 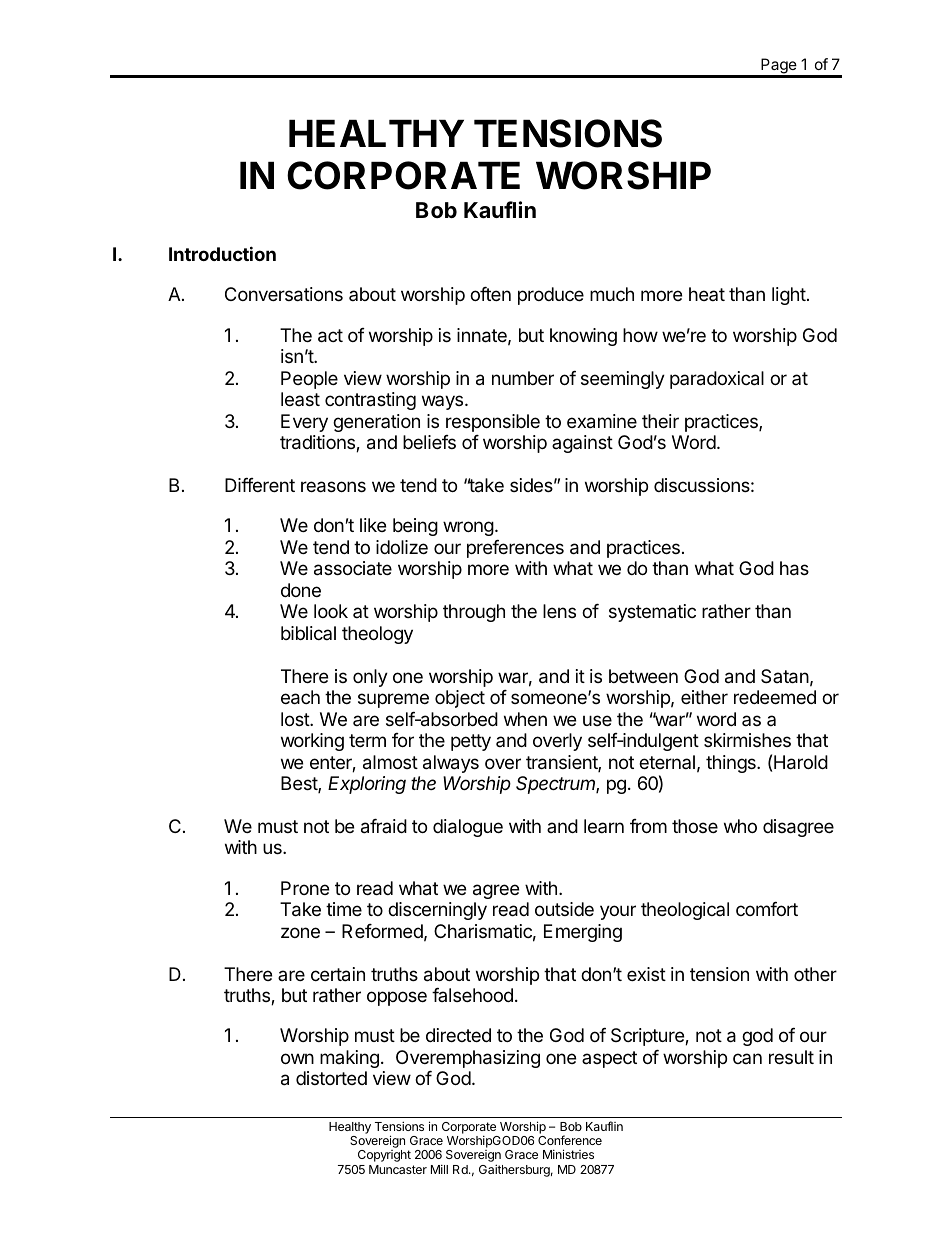 I want to click on heat, so click(x=707, y=294).
